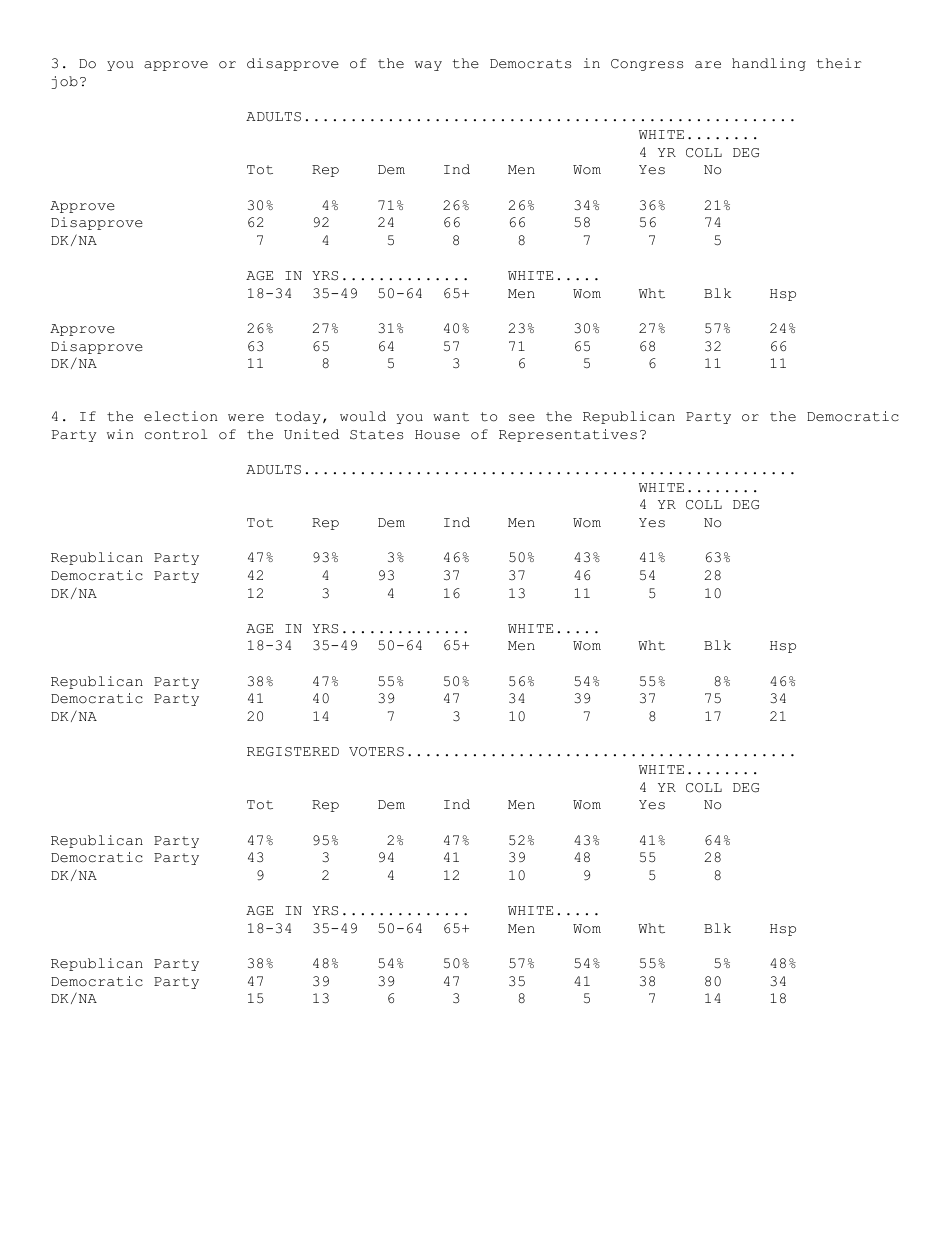 Image resolution: width=952 pixels, height=1233 pixels. I want to click on way, so click(428, 66).
